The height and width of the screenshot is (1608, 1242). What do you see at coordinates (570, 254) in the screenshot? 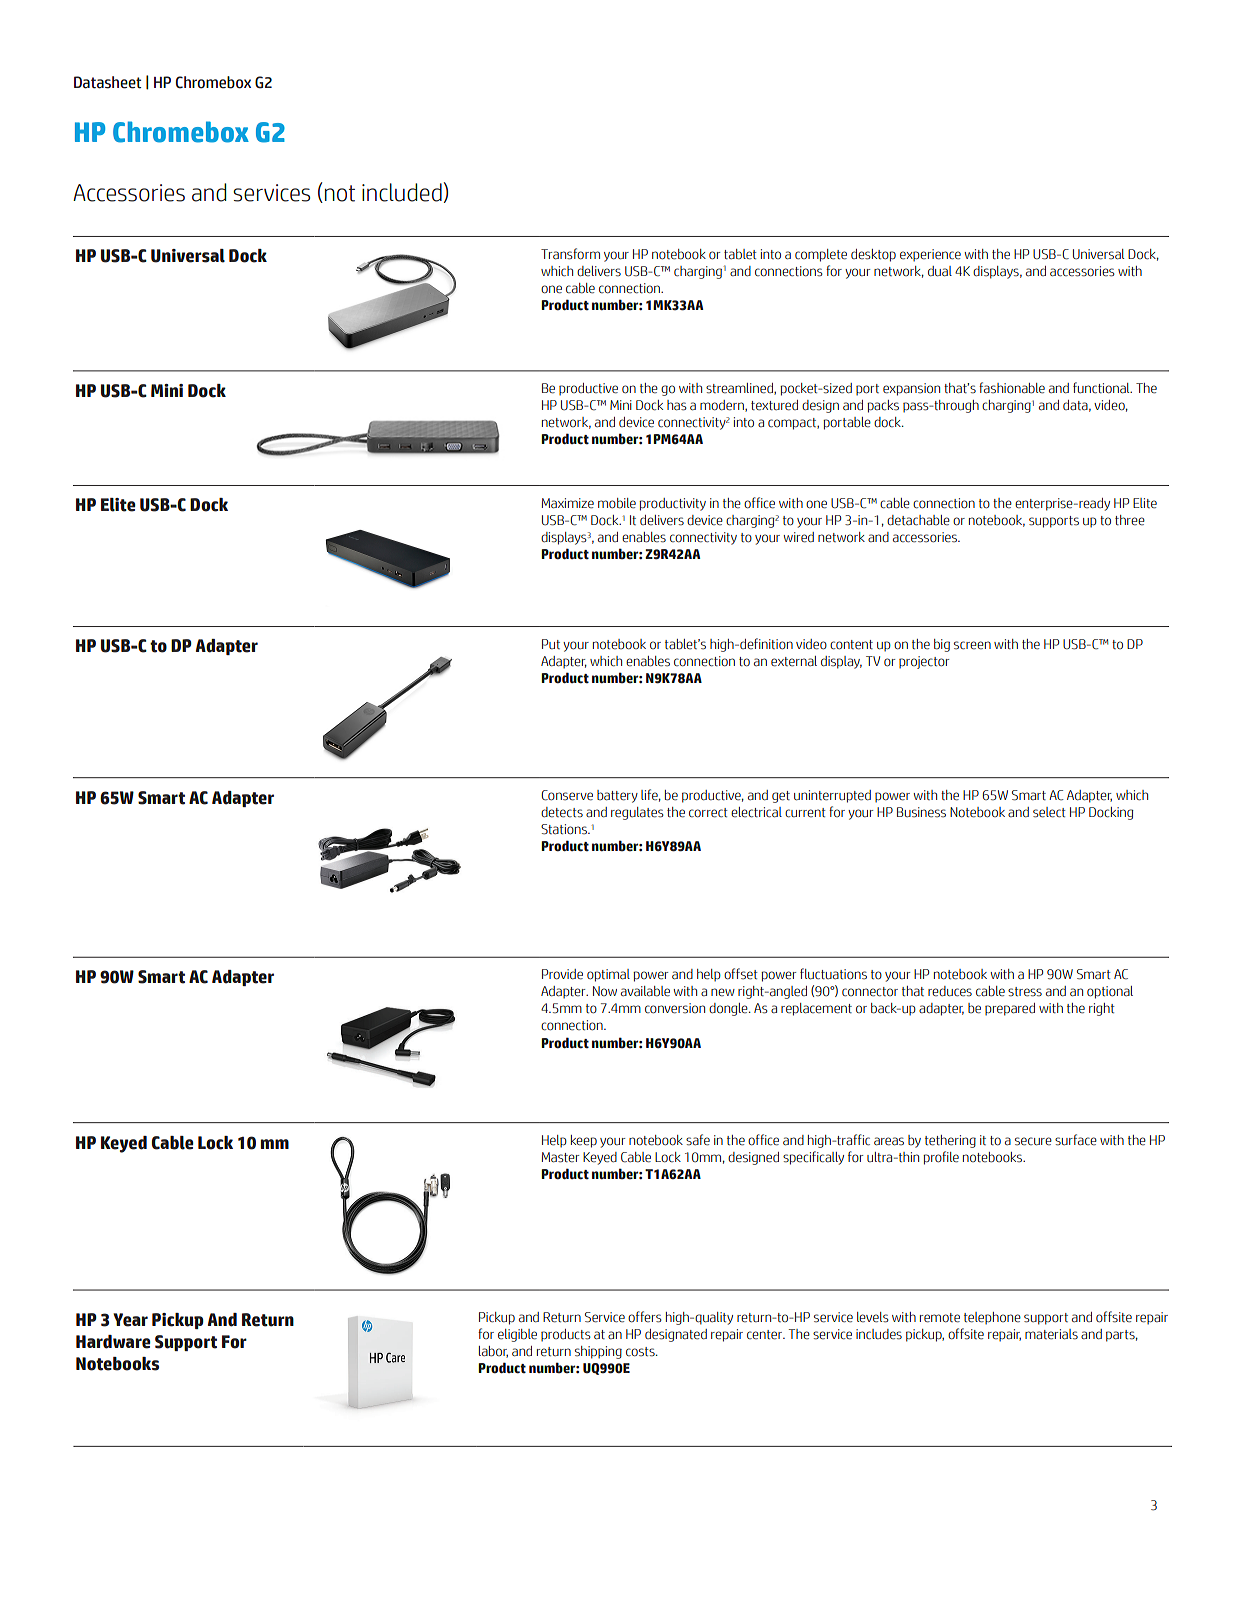
I see `Transform` at bounding box center [570, 254].
